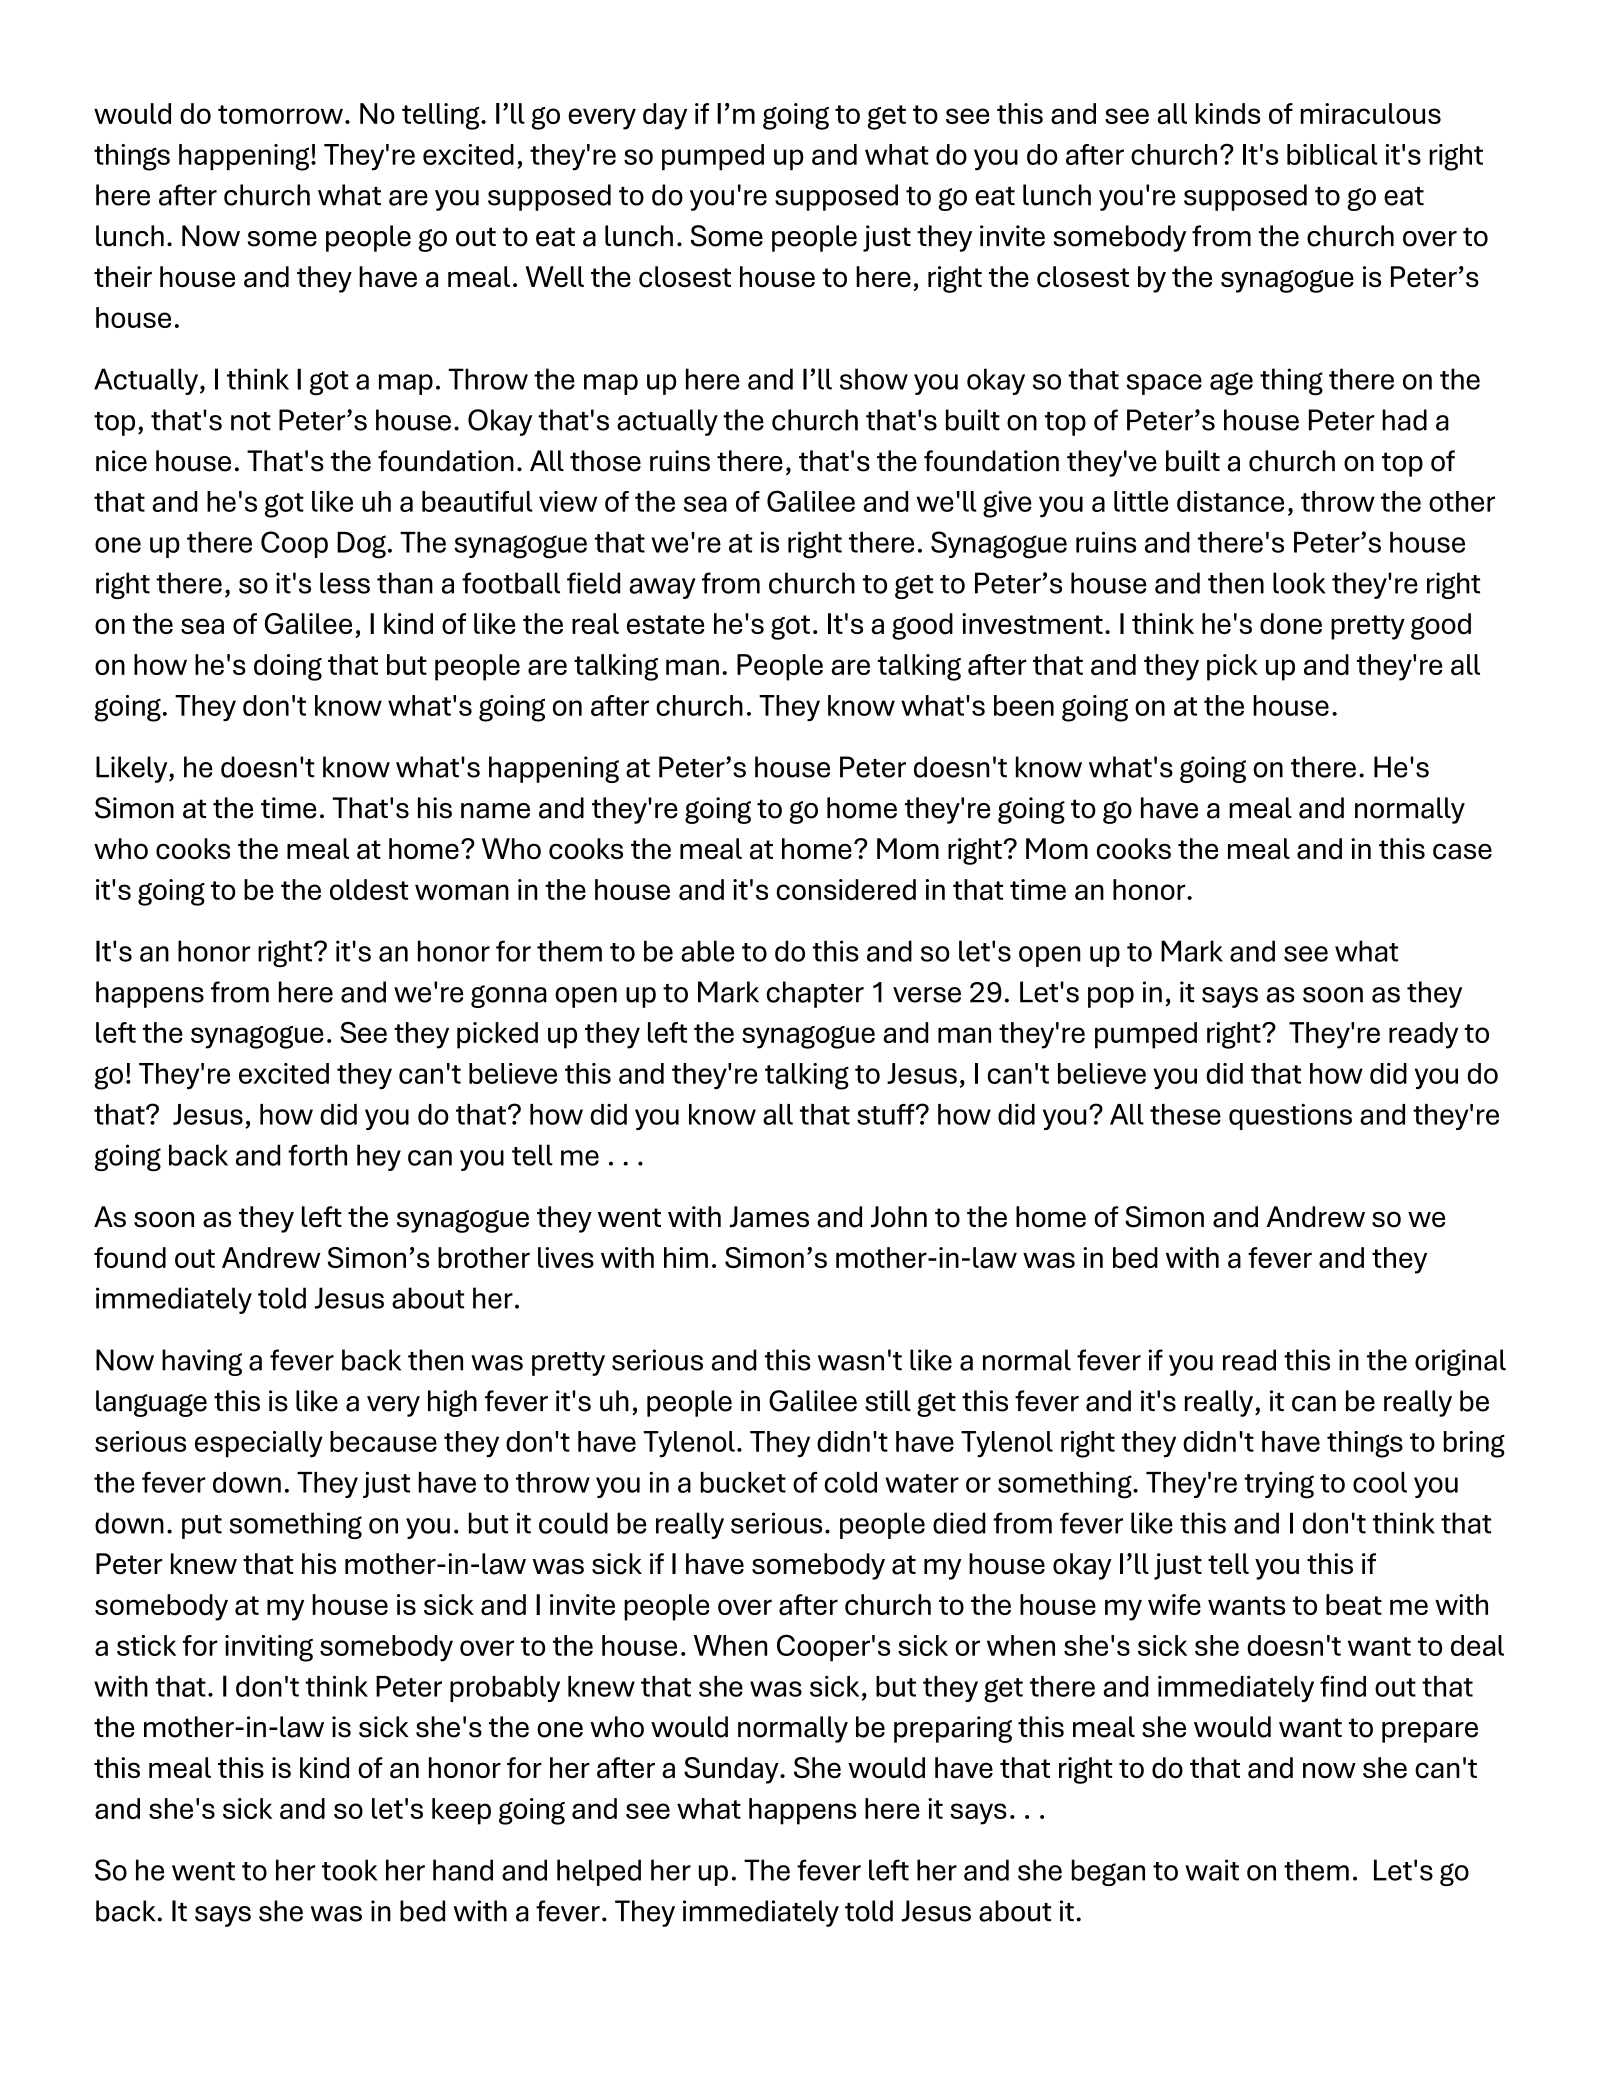 This screenshot has height=2074, width=1603. I want to click on Well, so click(554, 277).
